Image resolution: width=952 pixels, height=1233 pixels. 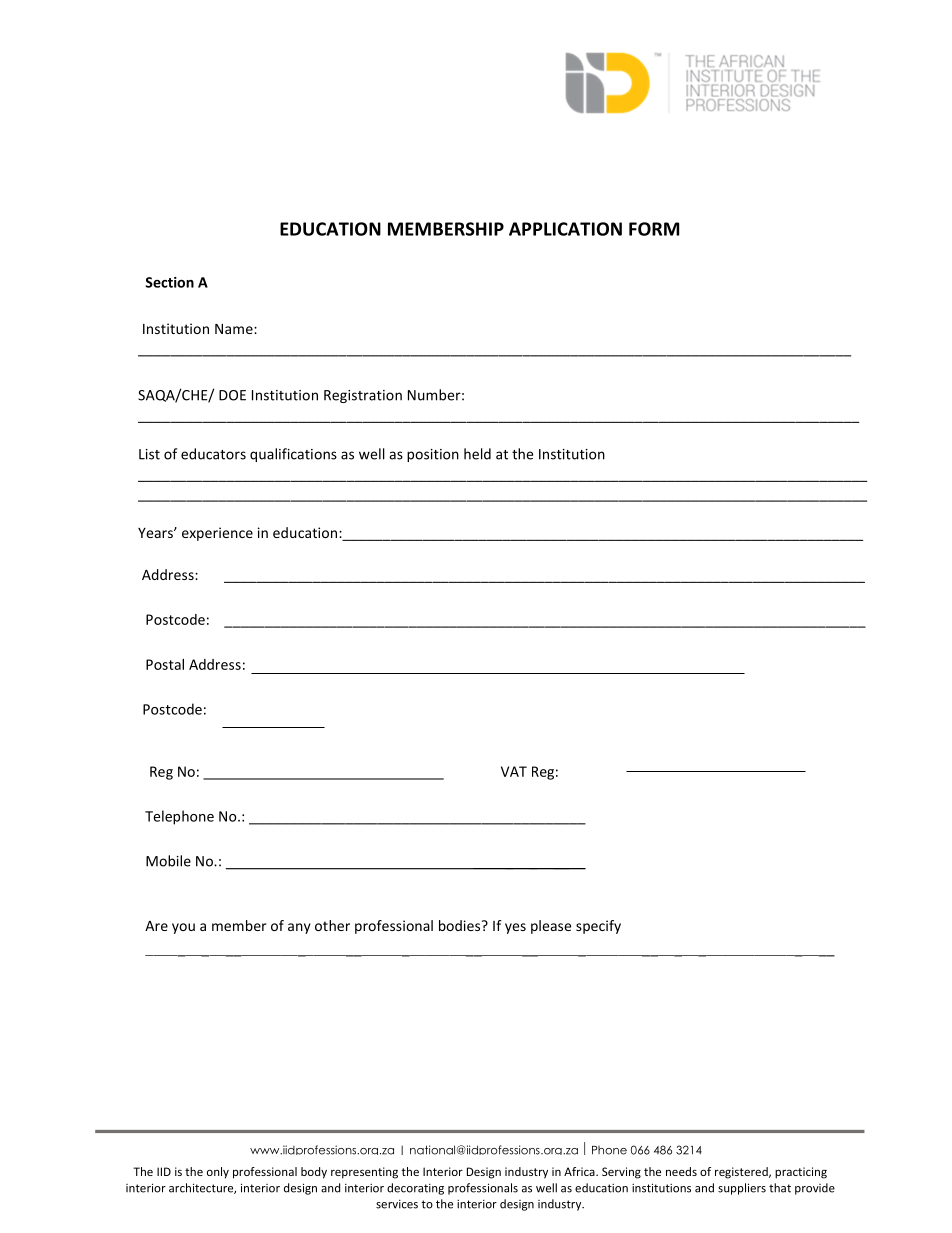 What do you see at coordinates (415, 1189) in the screenshot?
I see `decorating` at bounding box center [415, 1189].
